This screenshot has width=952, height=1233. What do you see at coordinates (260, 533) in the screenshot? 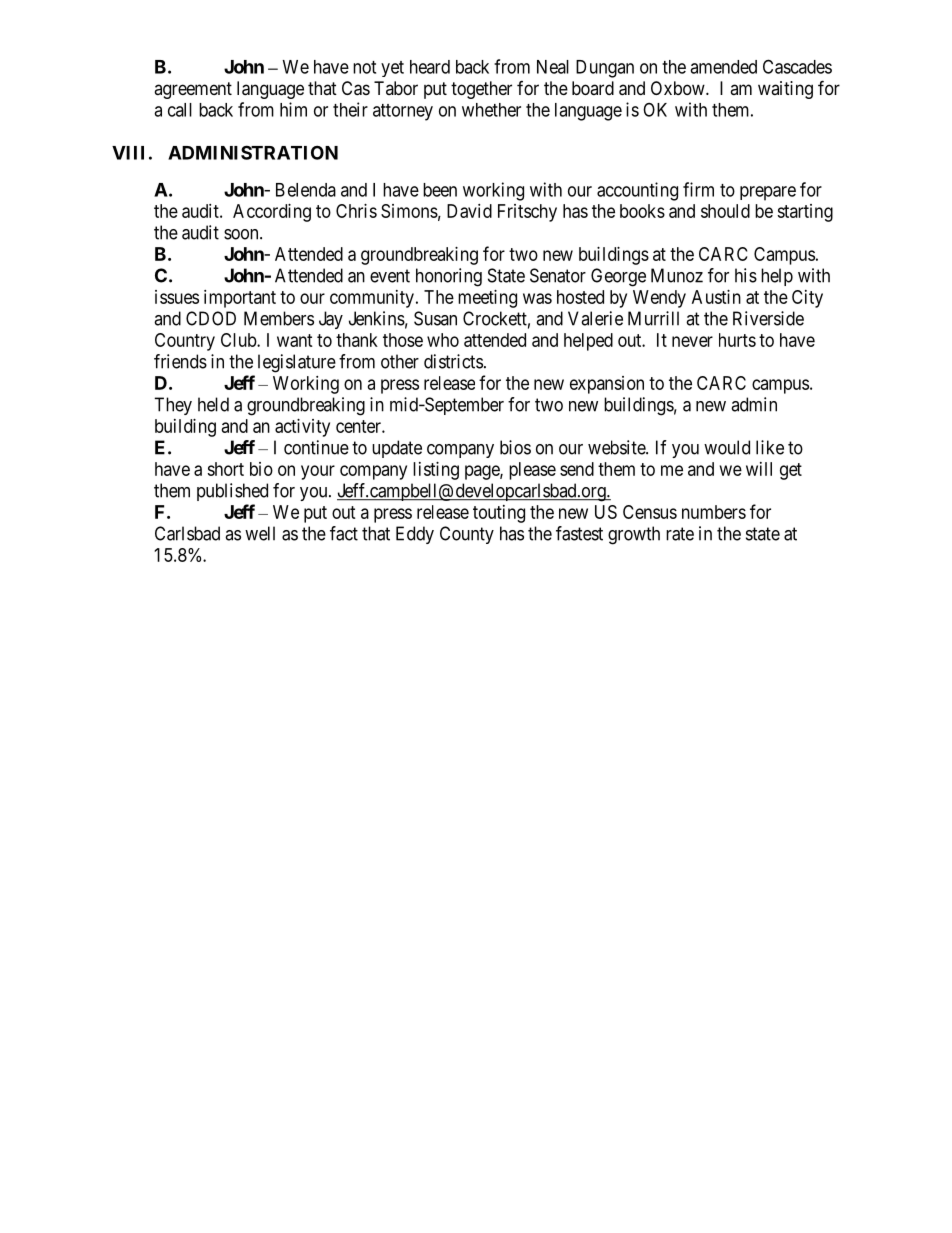
I see `well` at bounding box center [260, 533].
